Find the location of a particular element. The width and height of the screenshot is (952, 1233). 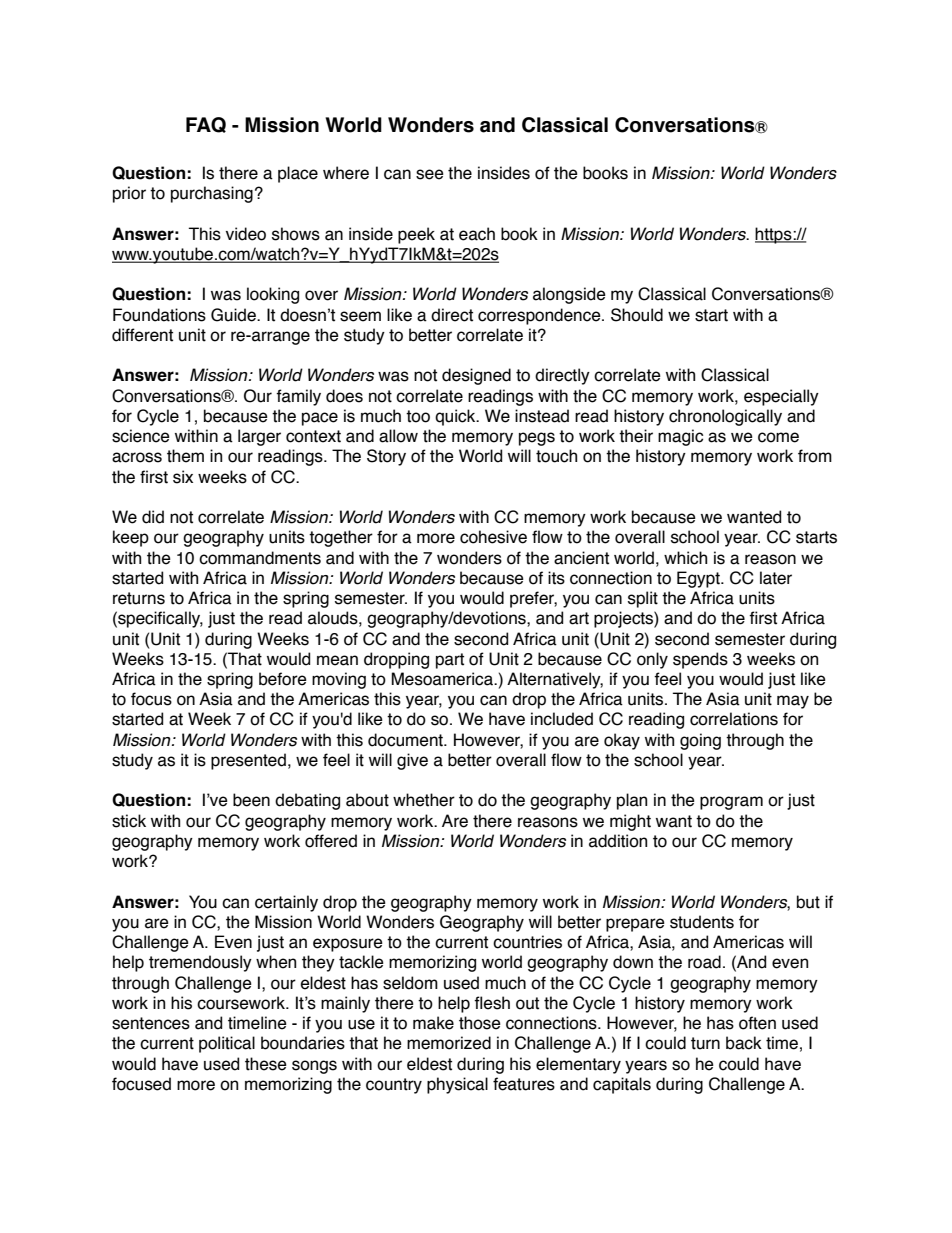

cohesive is located at coordinates (493, 537).
